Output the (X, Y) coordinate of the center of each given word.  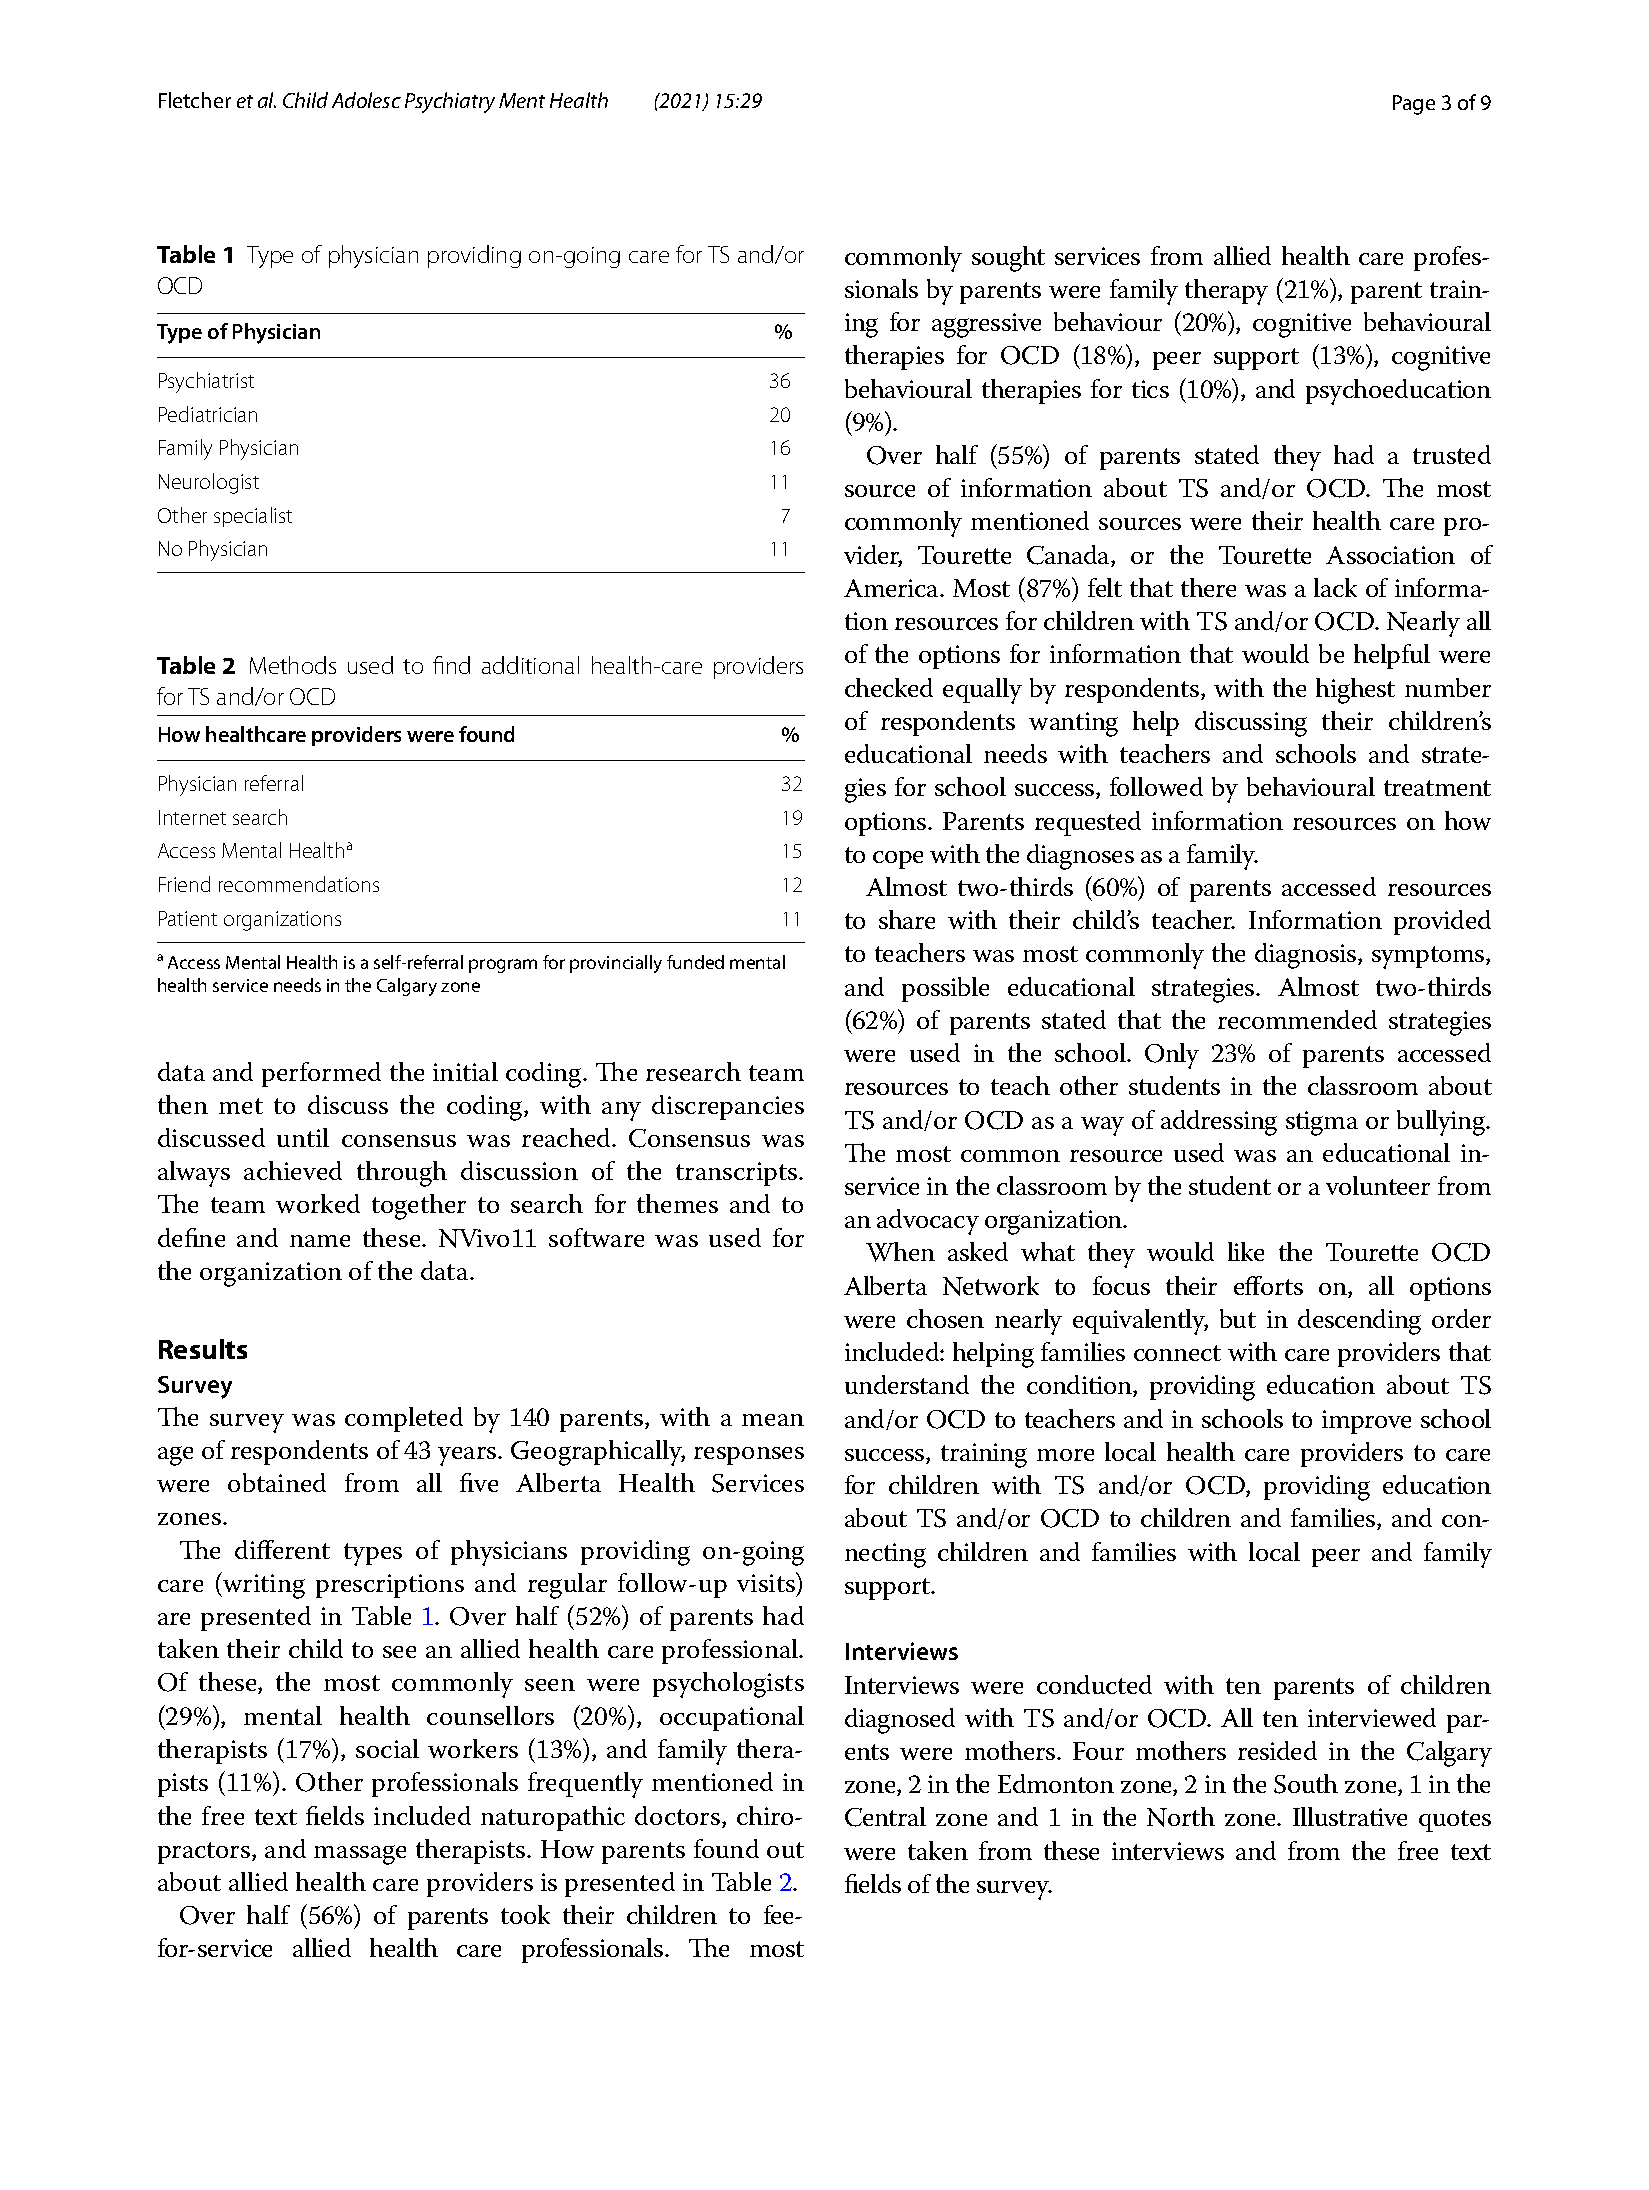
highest (1355, 691)
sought (1008, 259)
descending (1359, 1322)
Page (1414, 105)
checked (889, 687)
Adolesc (366, 100)
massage (360, 1855)
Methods (293, 665)
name (320, 1241)
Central (885, 1817)
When (900, 1252)
